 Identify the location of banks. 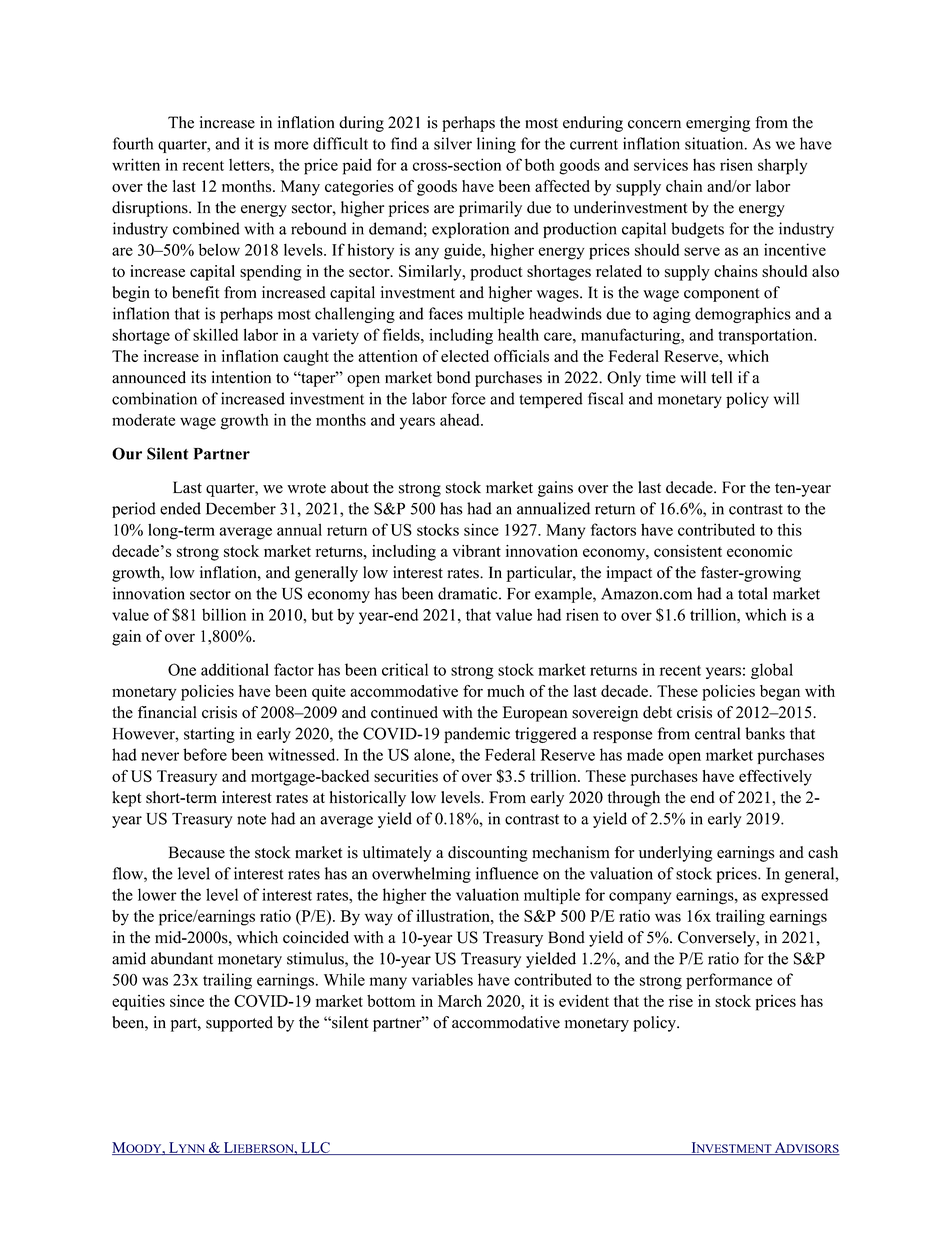
(765, 733).
